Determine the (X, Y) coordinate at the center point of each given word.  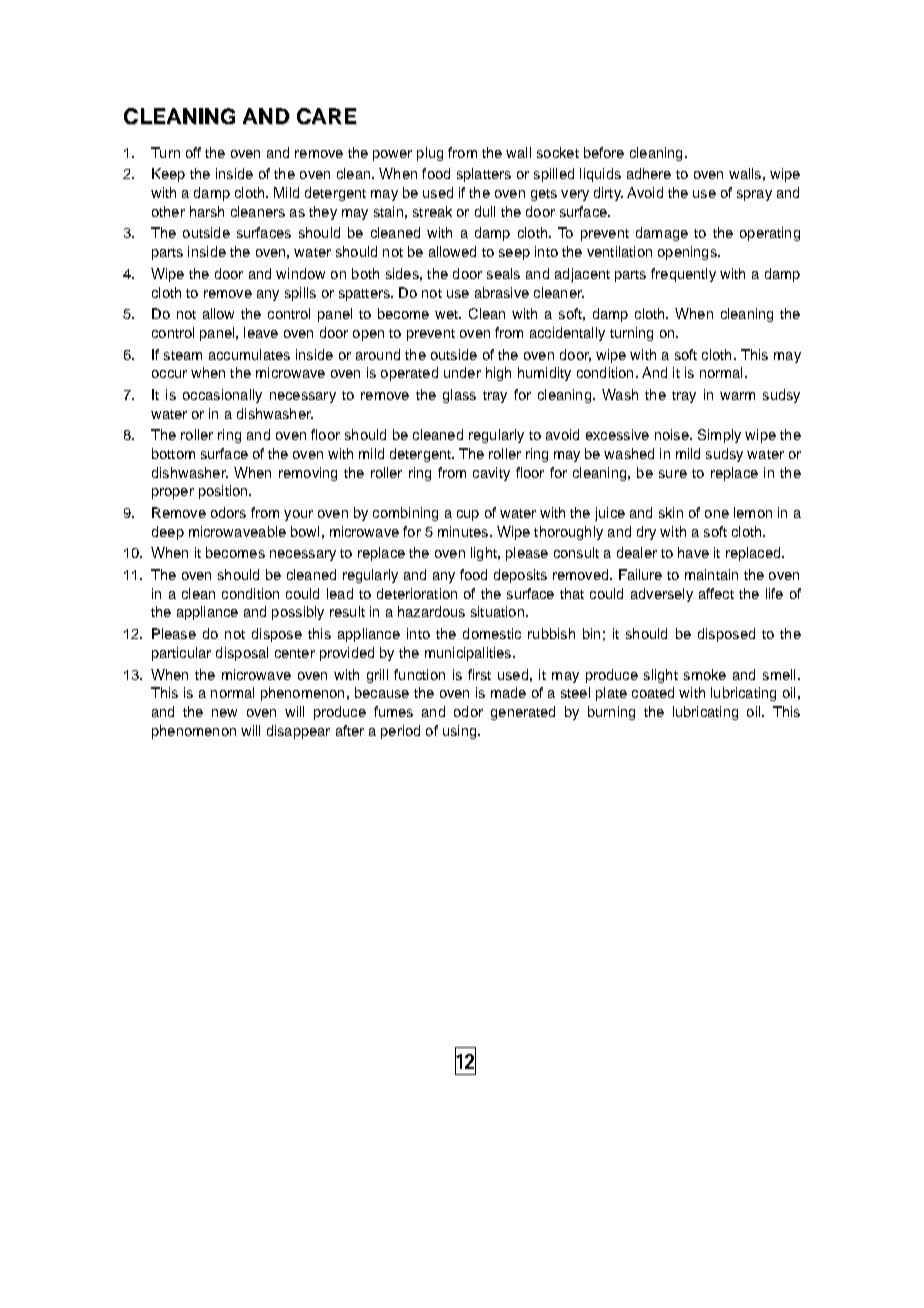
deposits (520, 576)
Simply (719, 436)
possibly (298, 613)
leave (261, 332)
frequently (683, 275)
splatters (484, 175)
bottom (173, 453)
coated (653, 692)
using (461, 732)
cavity (491, 474)
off (193, 152)
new (224, 713)
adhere (649, 173)
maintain (711, 574)
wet (447, 314)
